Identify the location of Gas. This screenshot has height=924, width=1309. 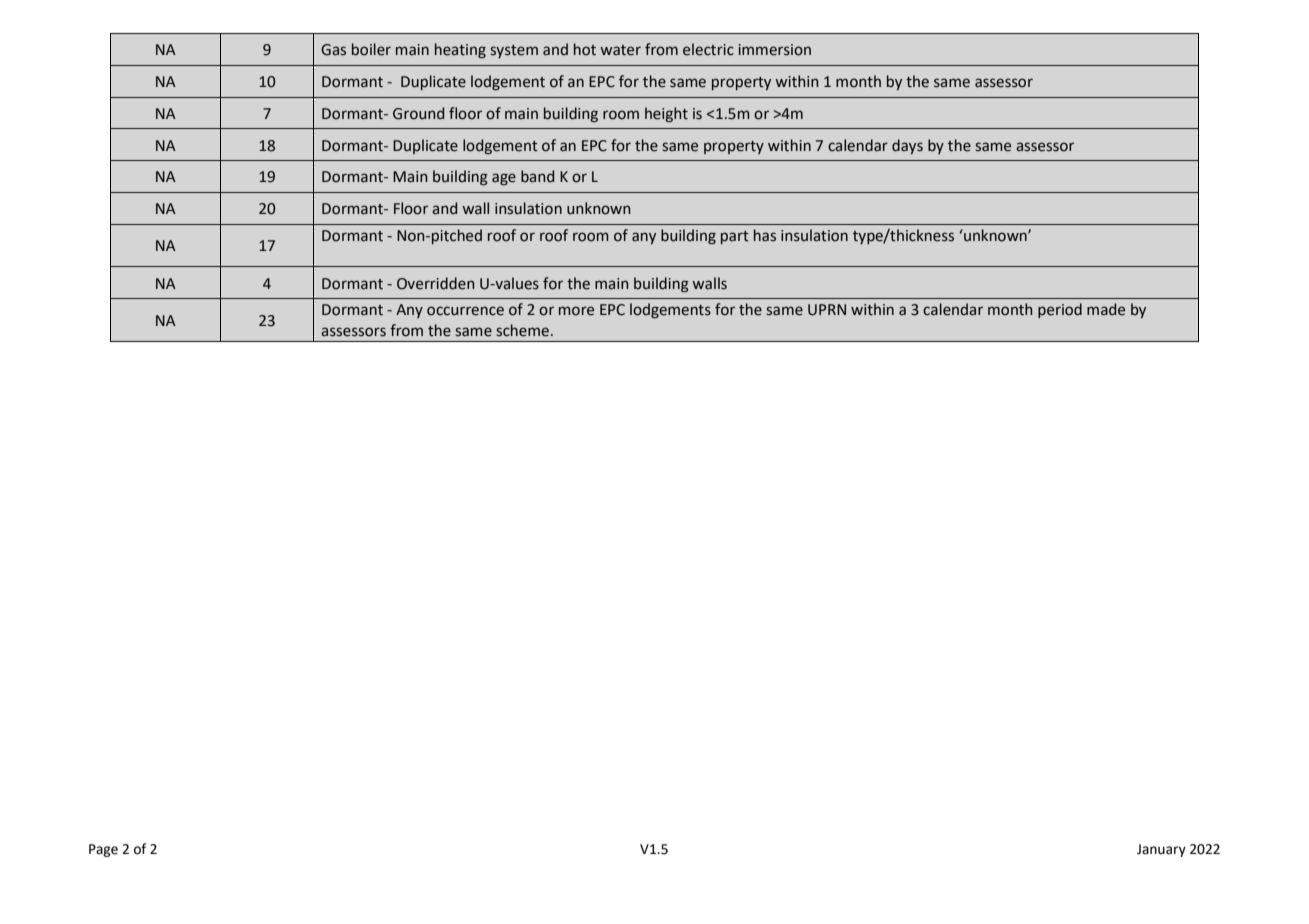
(333, 50).
